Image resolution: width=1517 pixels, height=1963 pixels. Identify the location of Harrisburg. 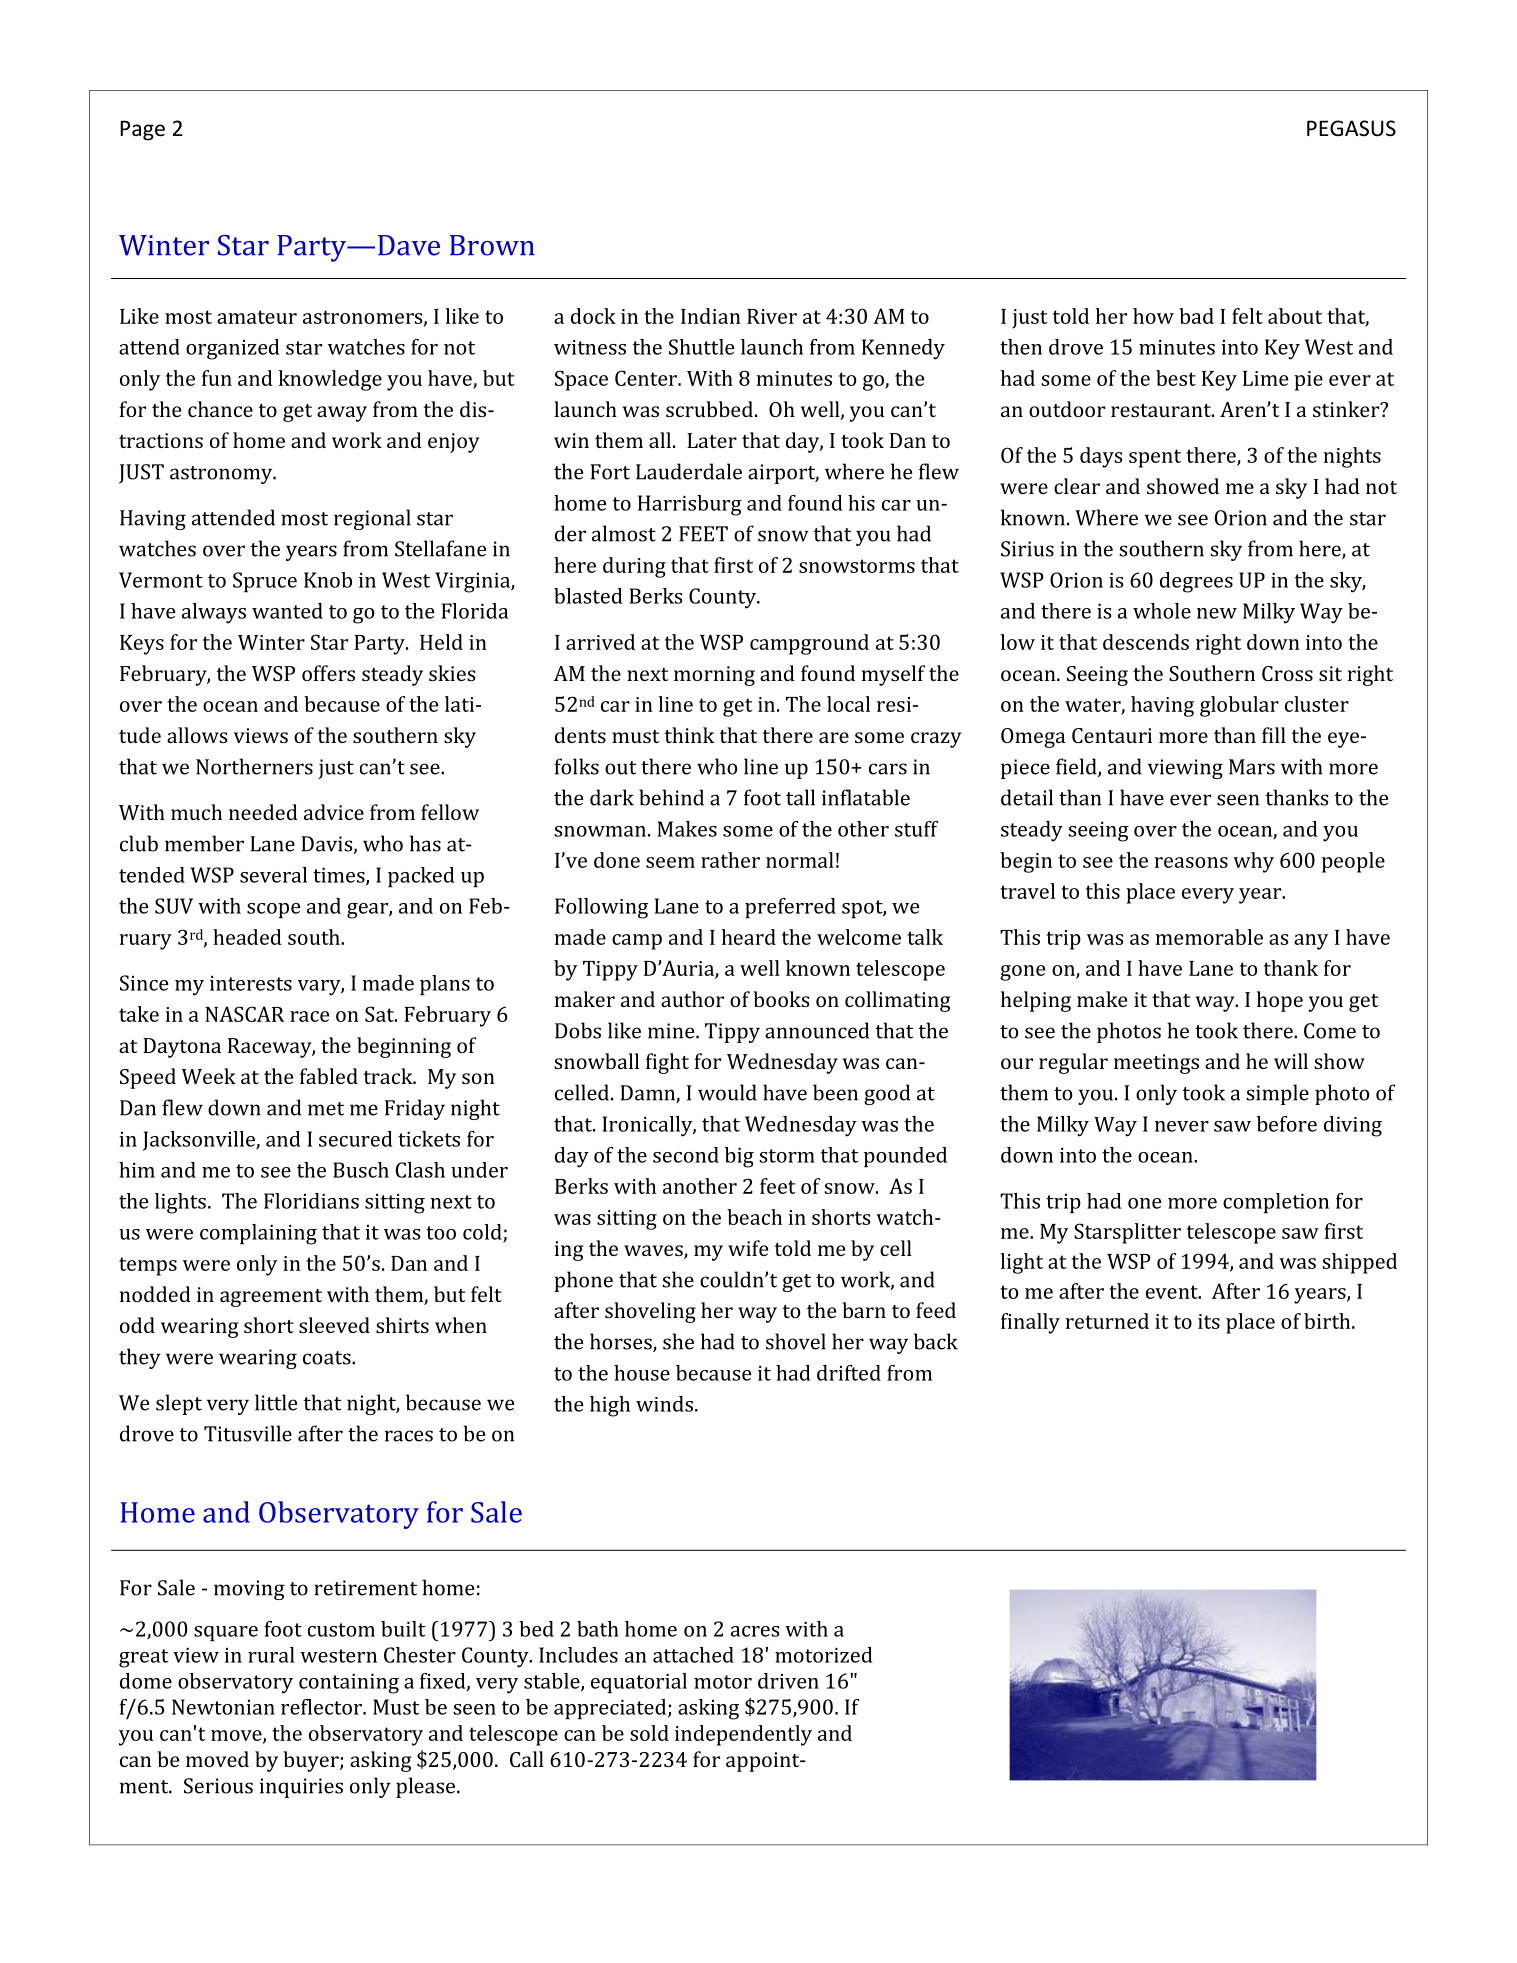
(690, 505).
